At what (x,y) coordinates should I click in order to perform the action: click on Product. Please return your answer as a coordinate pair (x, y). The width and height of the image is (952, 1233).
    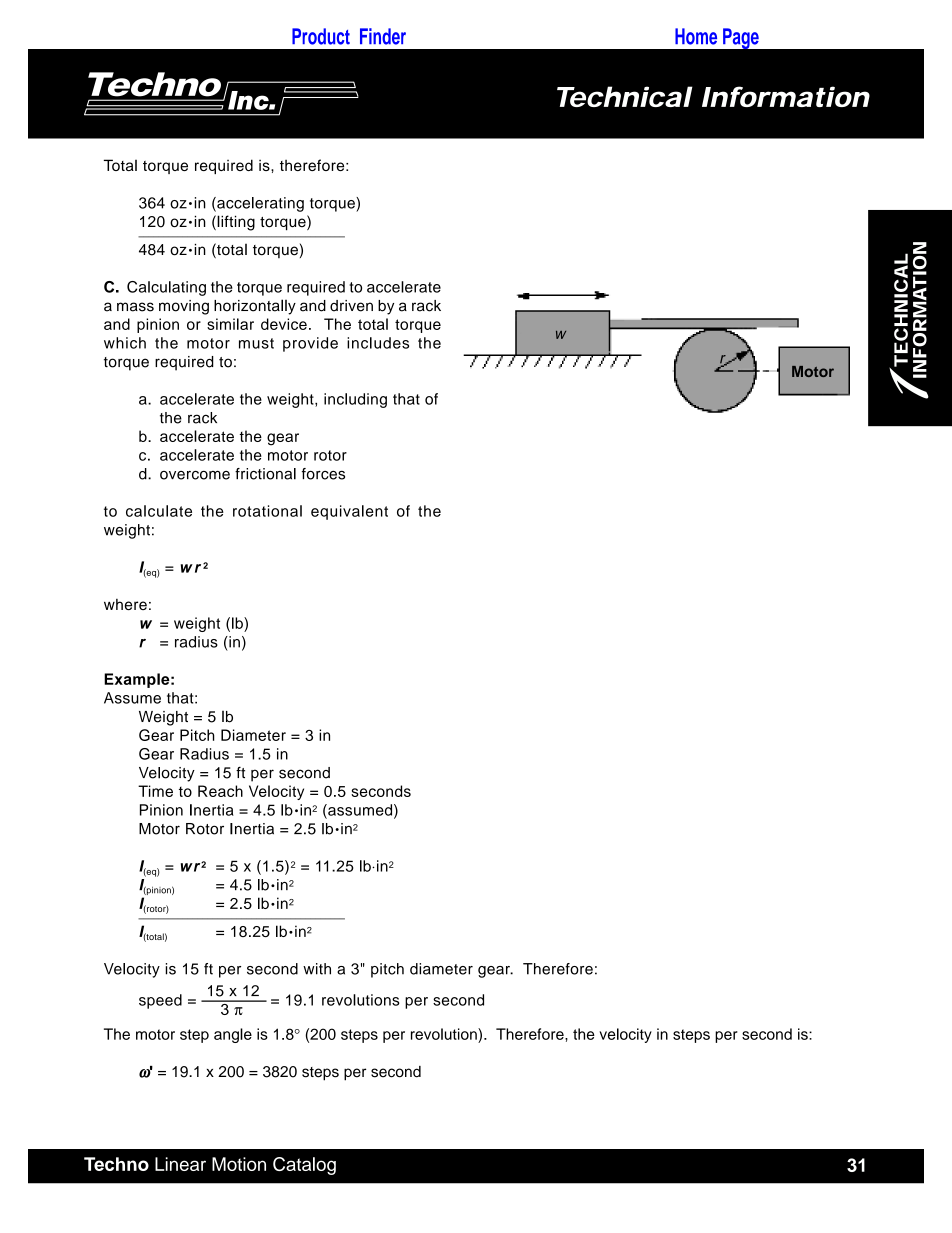
    Looking at the image, I should click on (321, 36).
